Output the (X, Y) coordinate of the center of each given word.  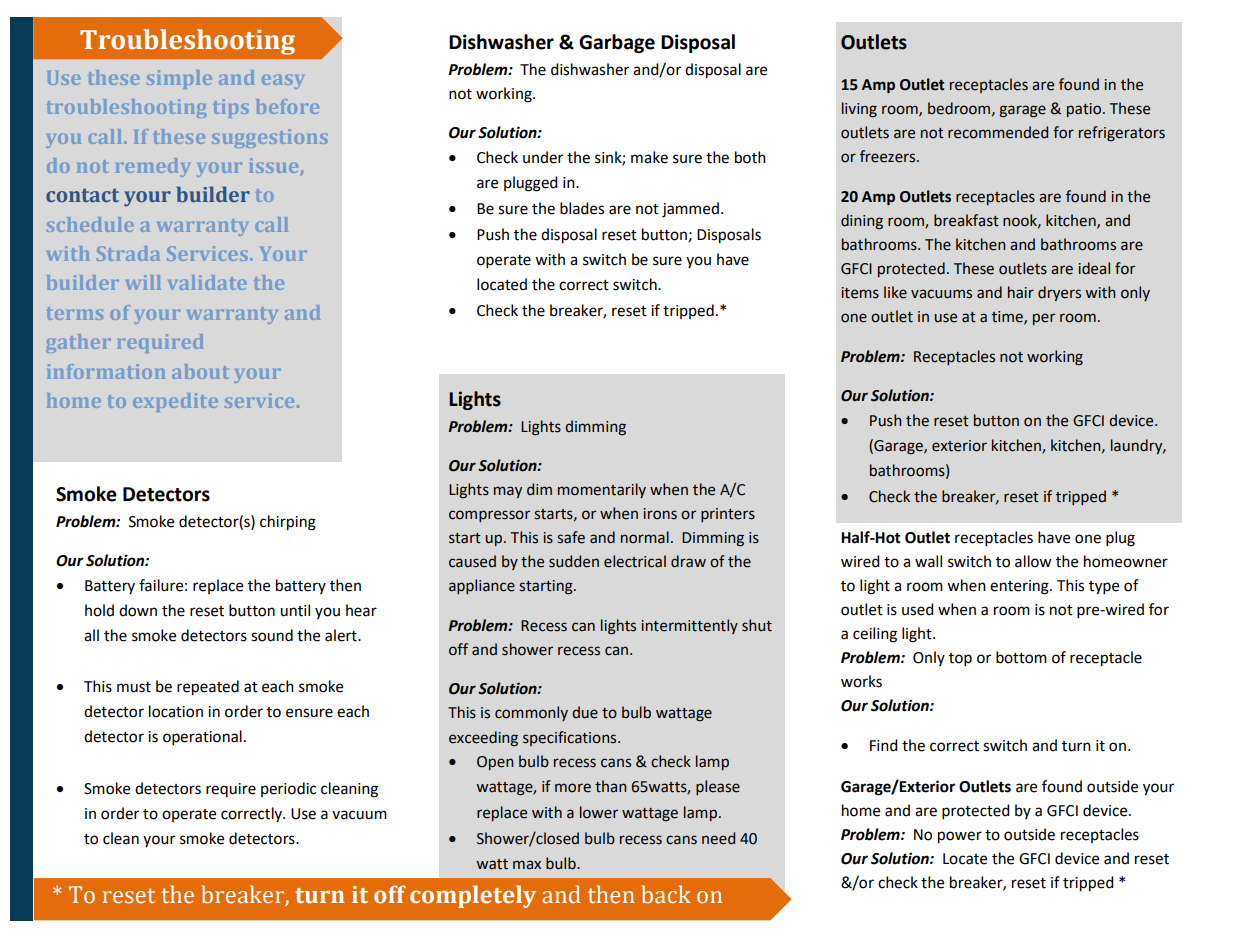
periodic (288, 789)
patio (1084, 110)
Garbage (617, 43)
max (527, 865)
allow (1033, 561)
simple (179, 79)
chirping (288, 523)
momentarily (602, 490)
